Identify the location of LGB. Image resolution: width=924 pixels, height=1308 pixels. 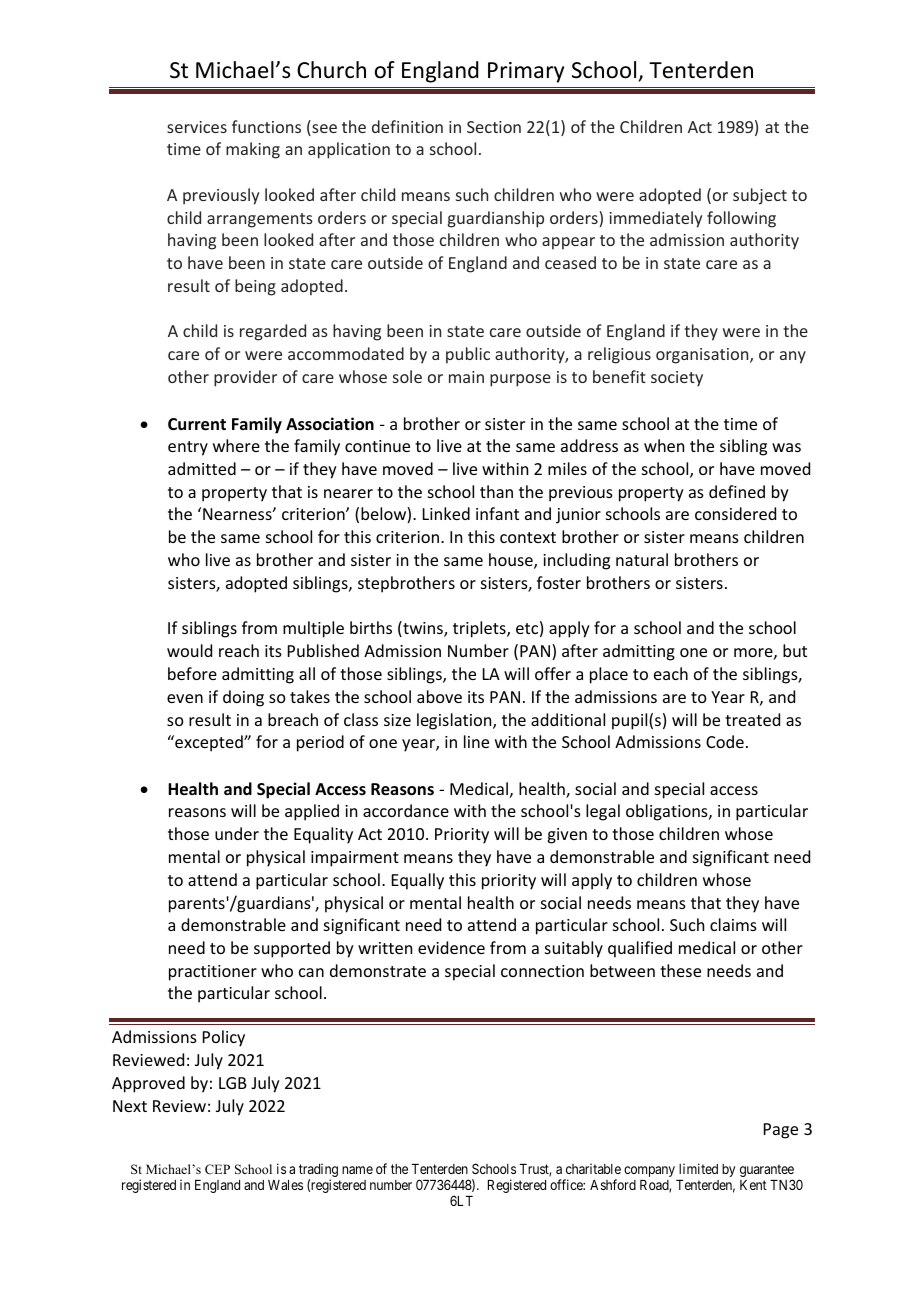
(233, 1083).
